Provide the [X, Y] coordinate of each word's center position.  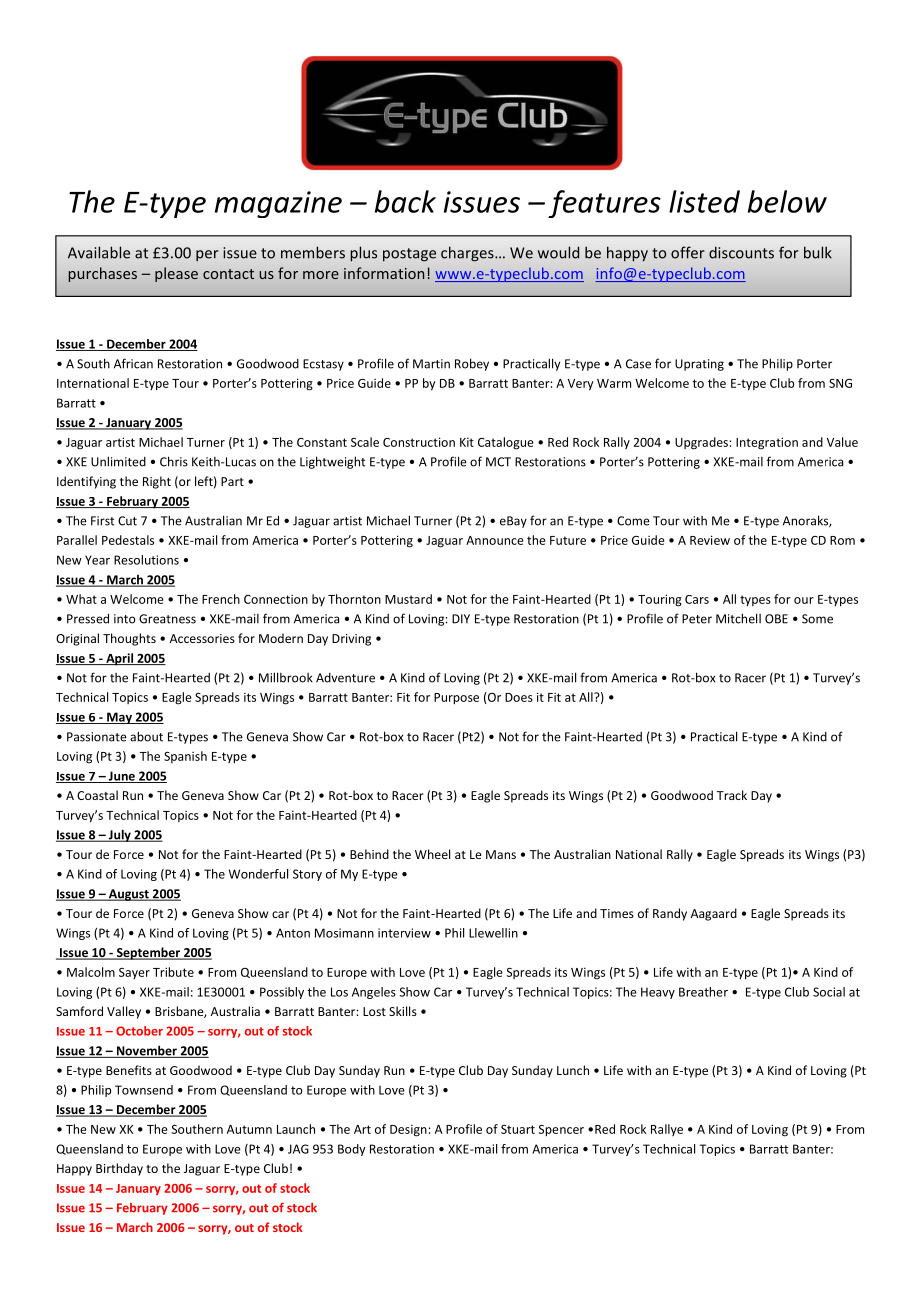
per [207, 255]
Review [710, 540]
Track [732, 795]
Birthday [119, 1169]
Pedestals [128, 540]
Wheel [432, 854]
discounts [741, 253]
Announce [495, 540]
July [119, 835]
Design [408, 1131]
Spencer [561, 1131]
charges [468, 254]
